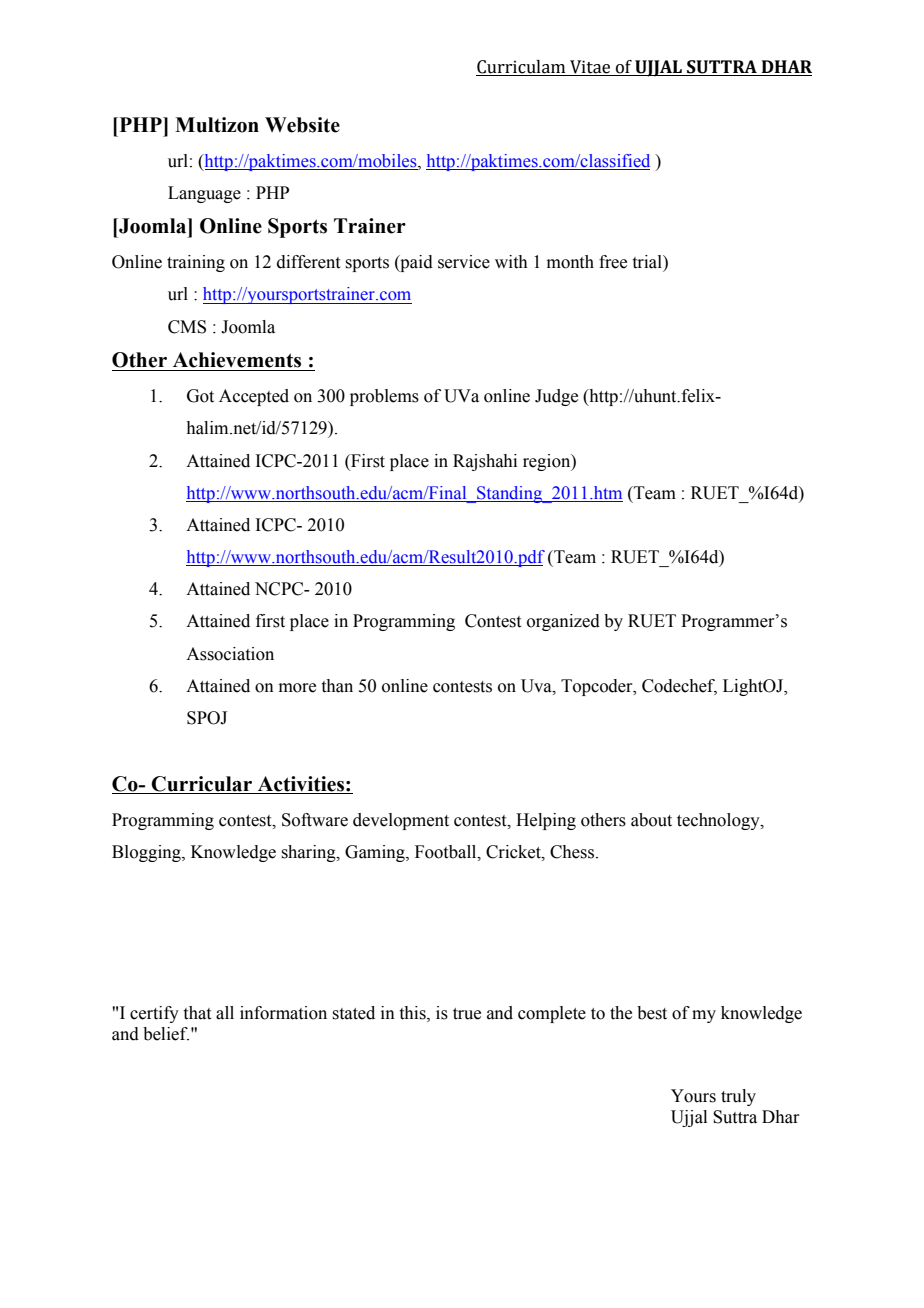  Describe the element at coordinates (590, 68) in the screenshot. I see `Vitae` at that location.
